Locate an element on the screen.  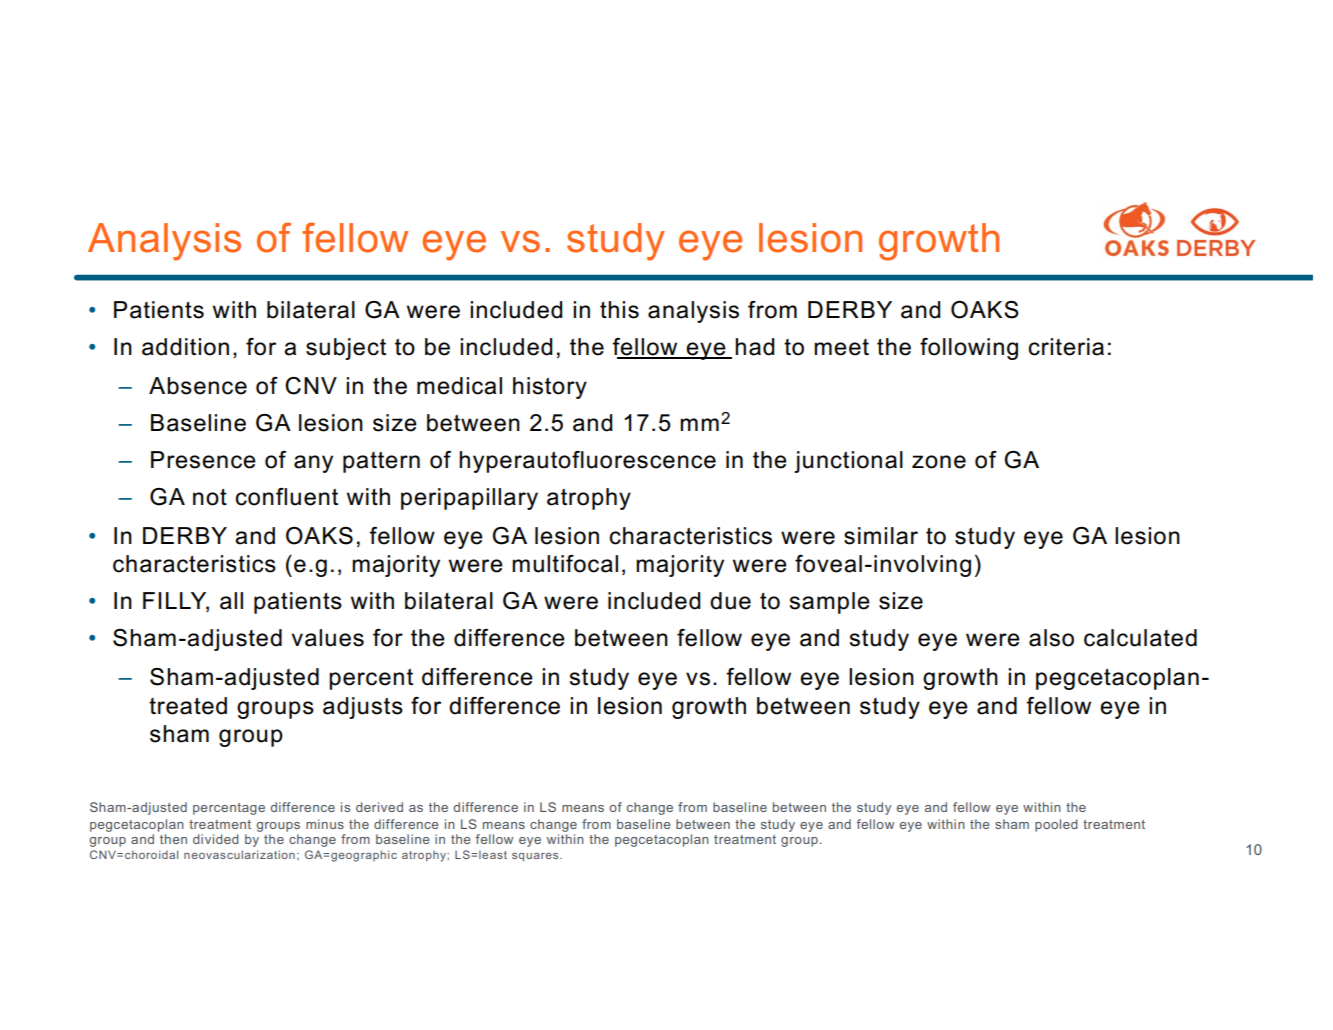
criteria is located at coordinates (1066, 347).
